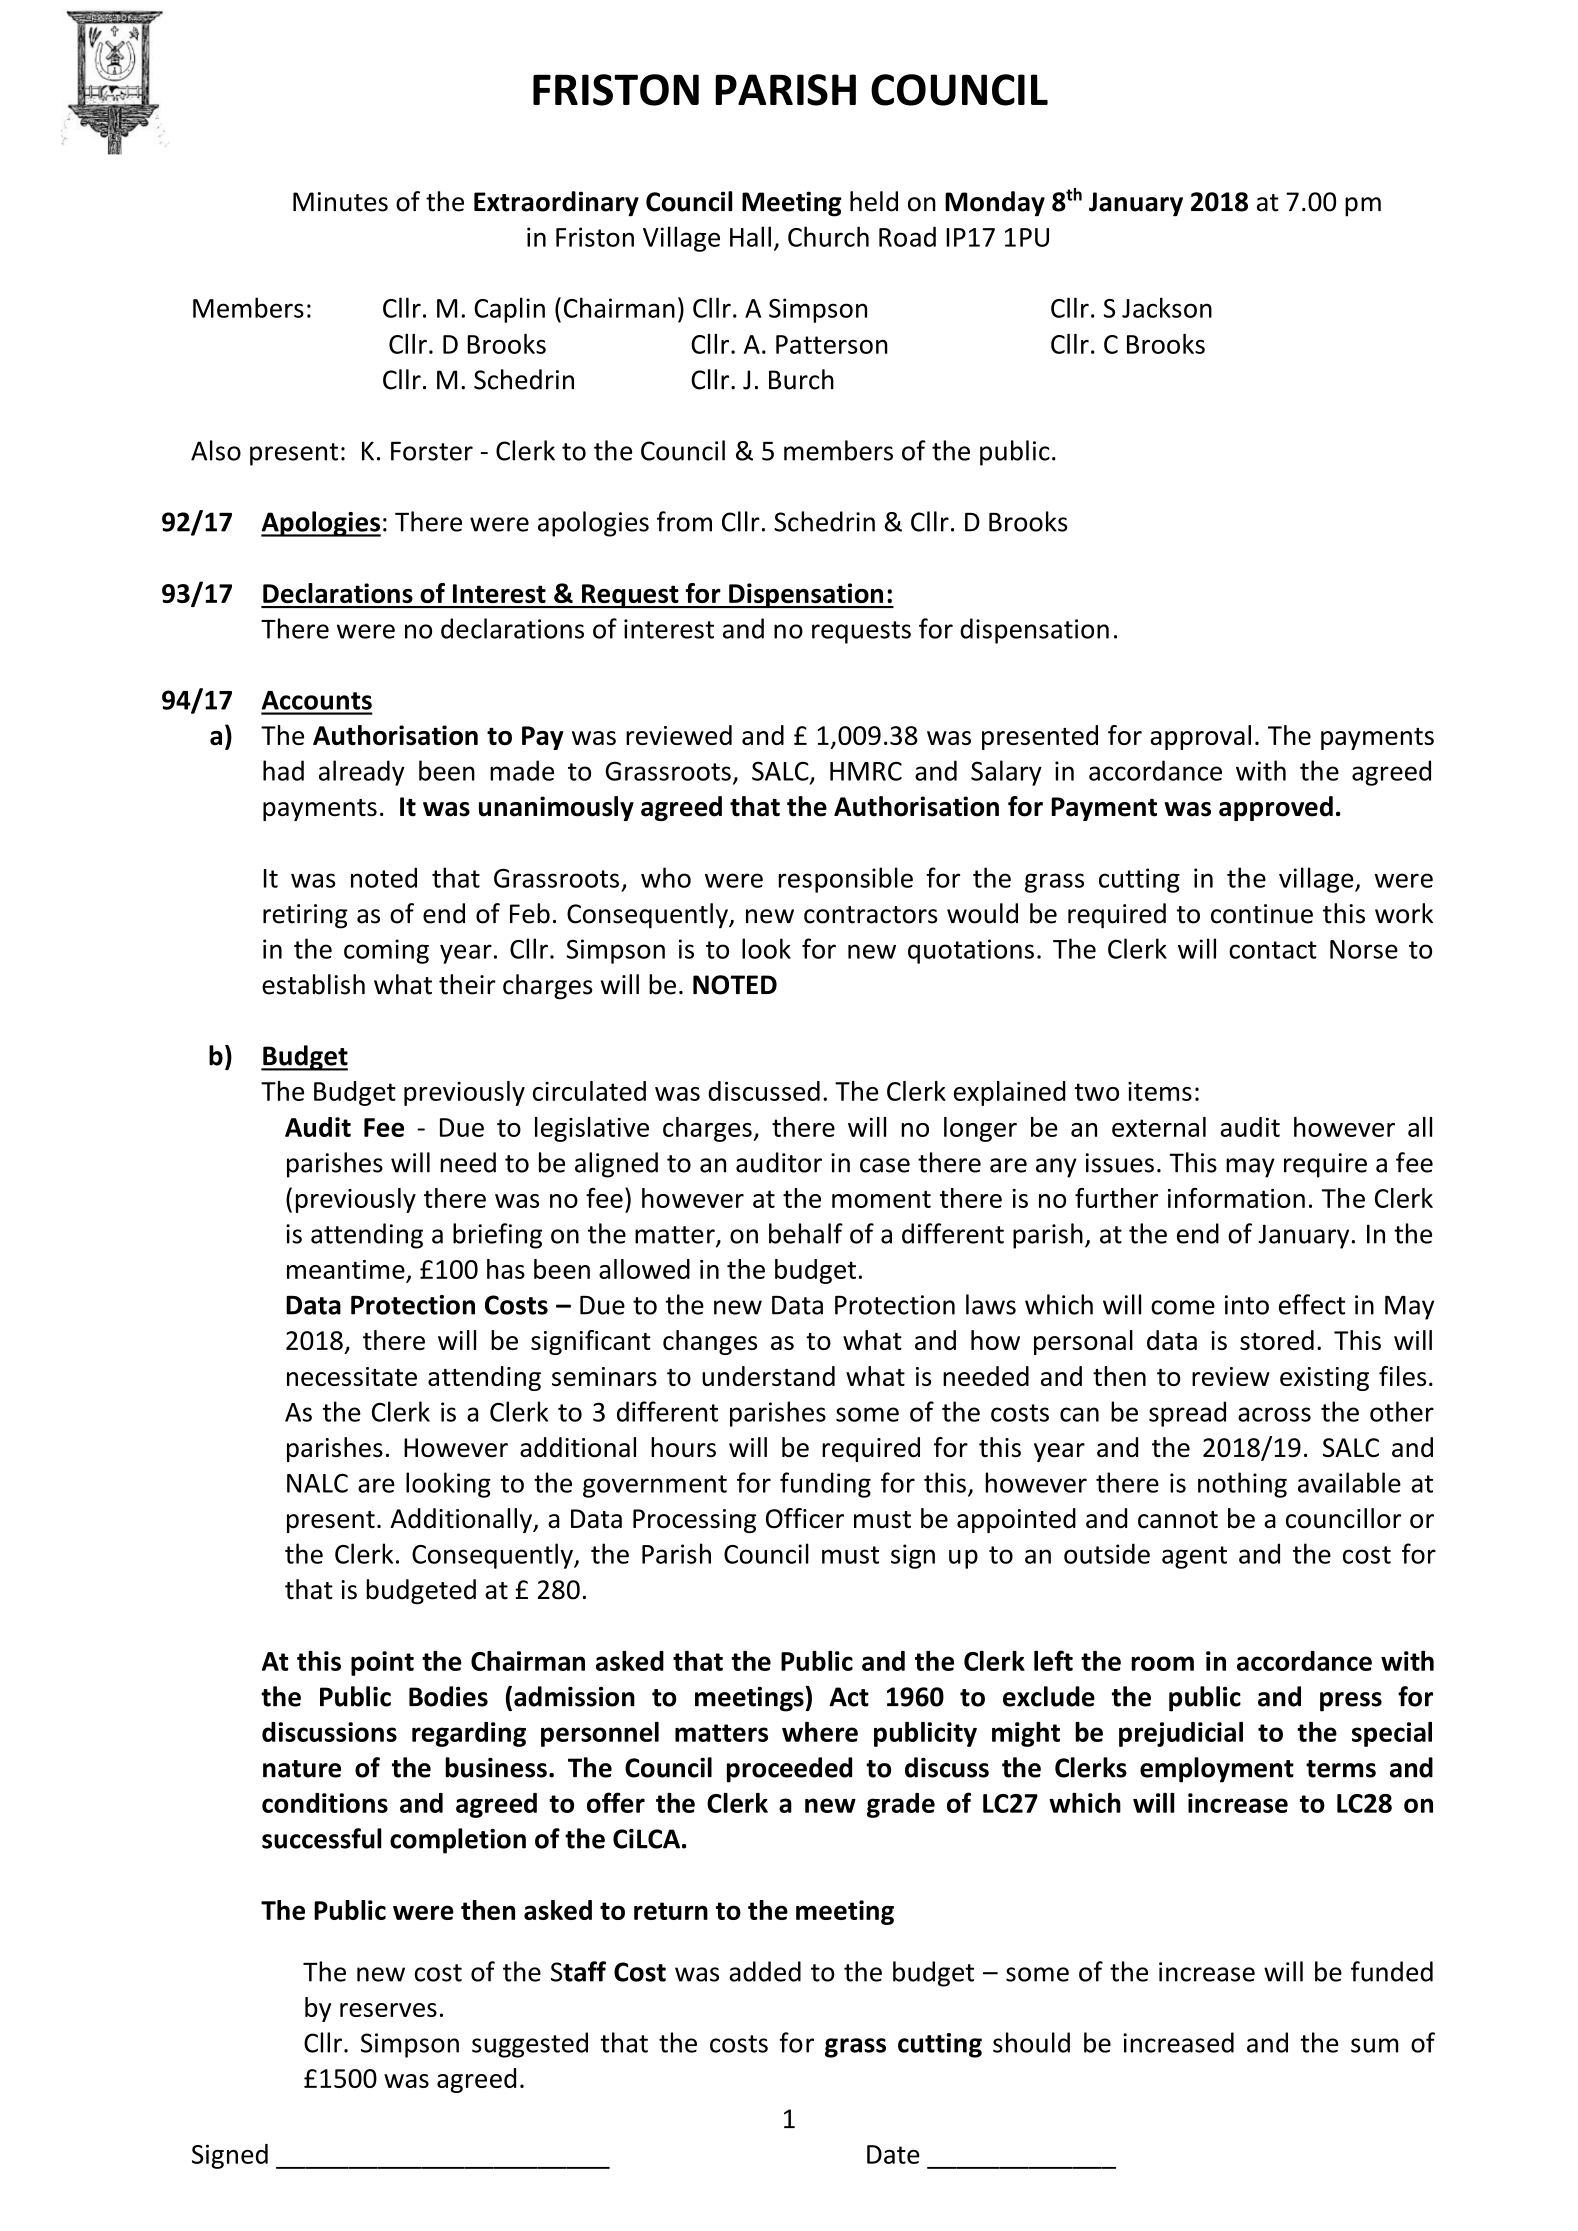 This page has height=2231, width=1578. Describe the element at coordinates (1236, 1198) in the page. I see `information` at that location.
